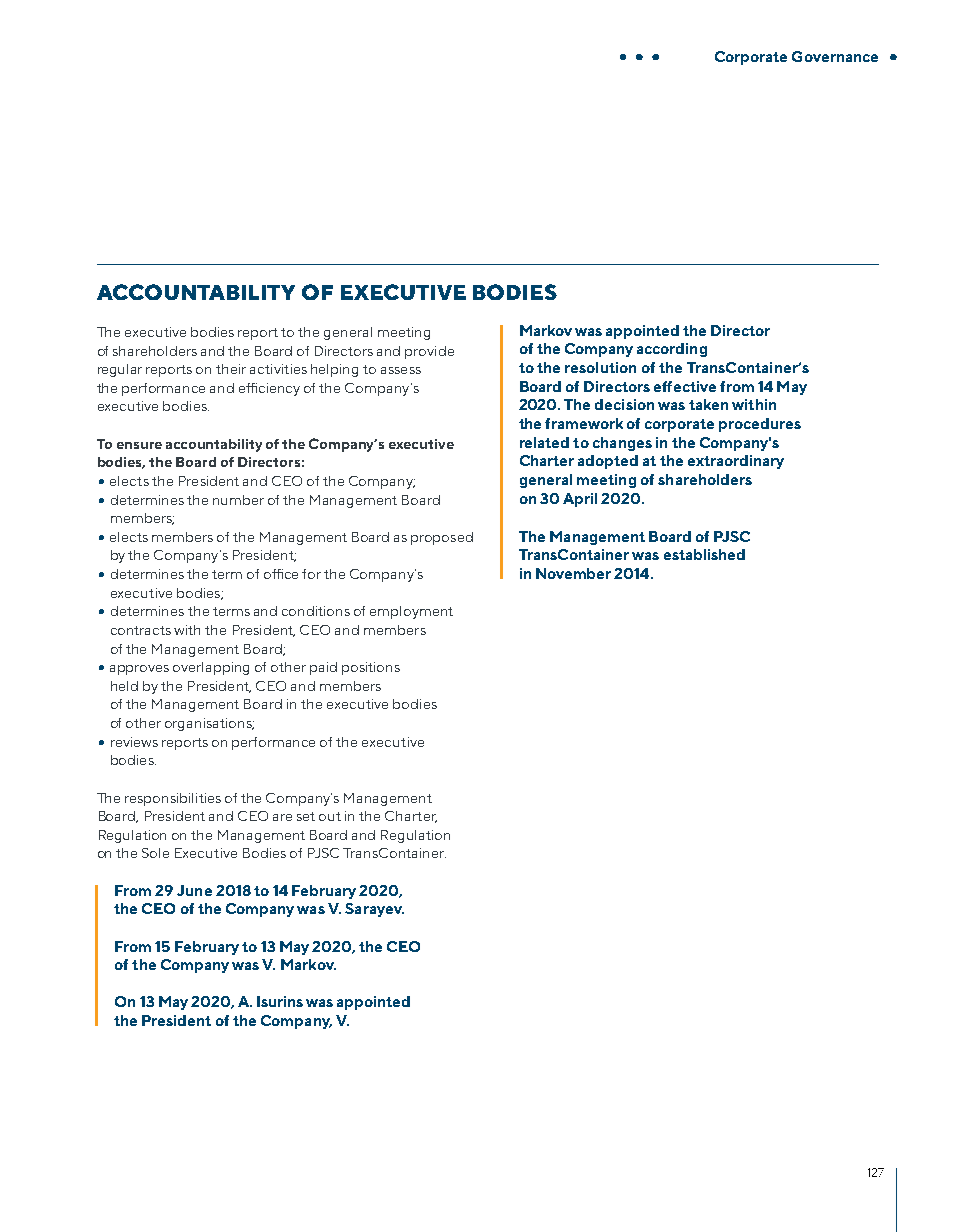 This document has height=1232, width=967. I want to click on employment, so click(411, 612).
